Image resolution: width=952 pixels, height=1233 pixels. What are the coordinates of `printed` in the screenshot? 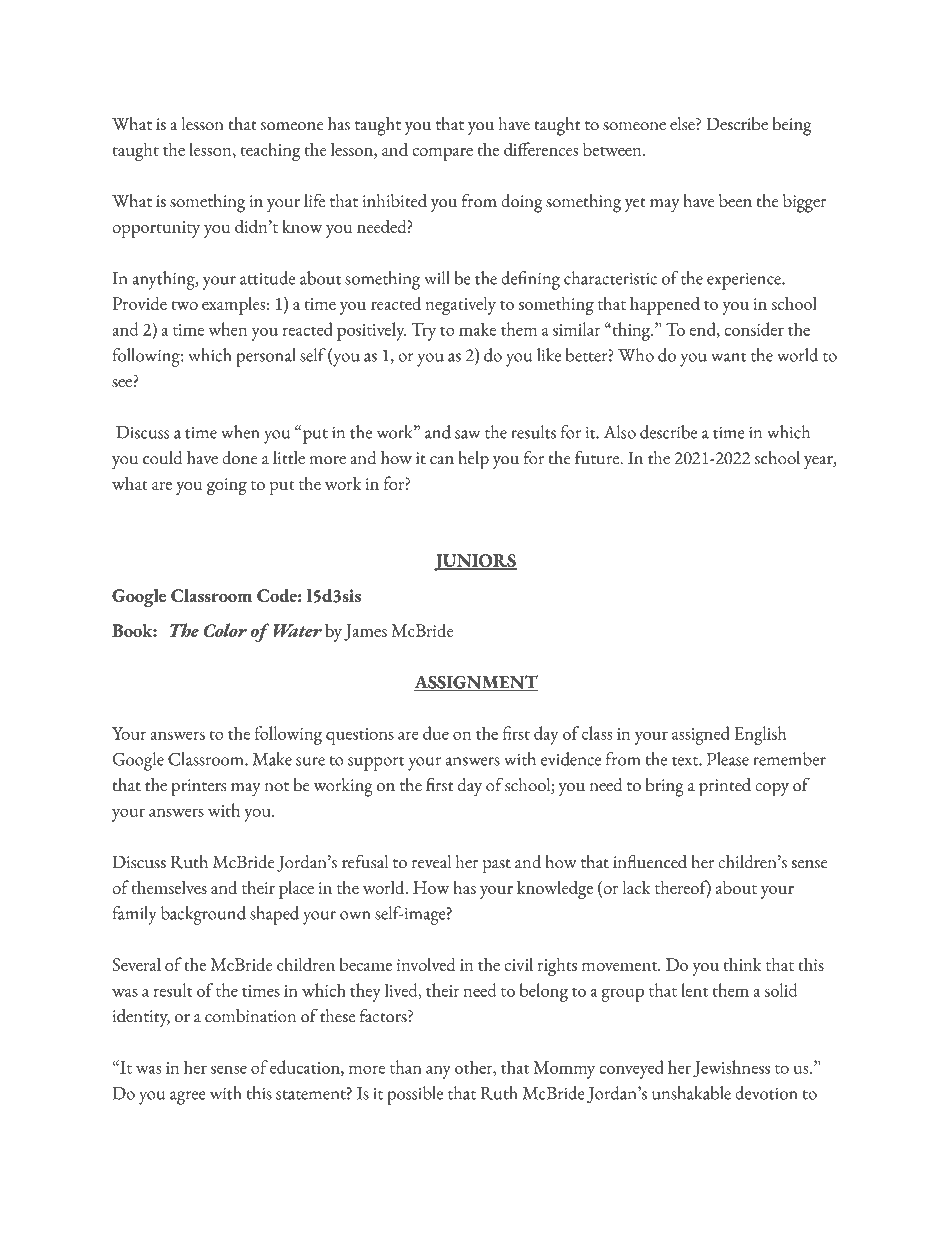 It's located at (725, 787).
